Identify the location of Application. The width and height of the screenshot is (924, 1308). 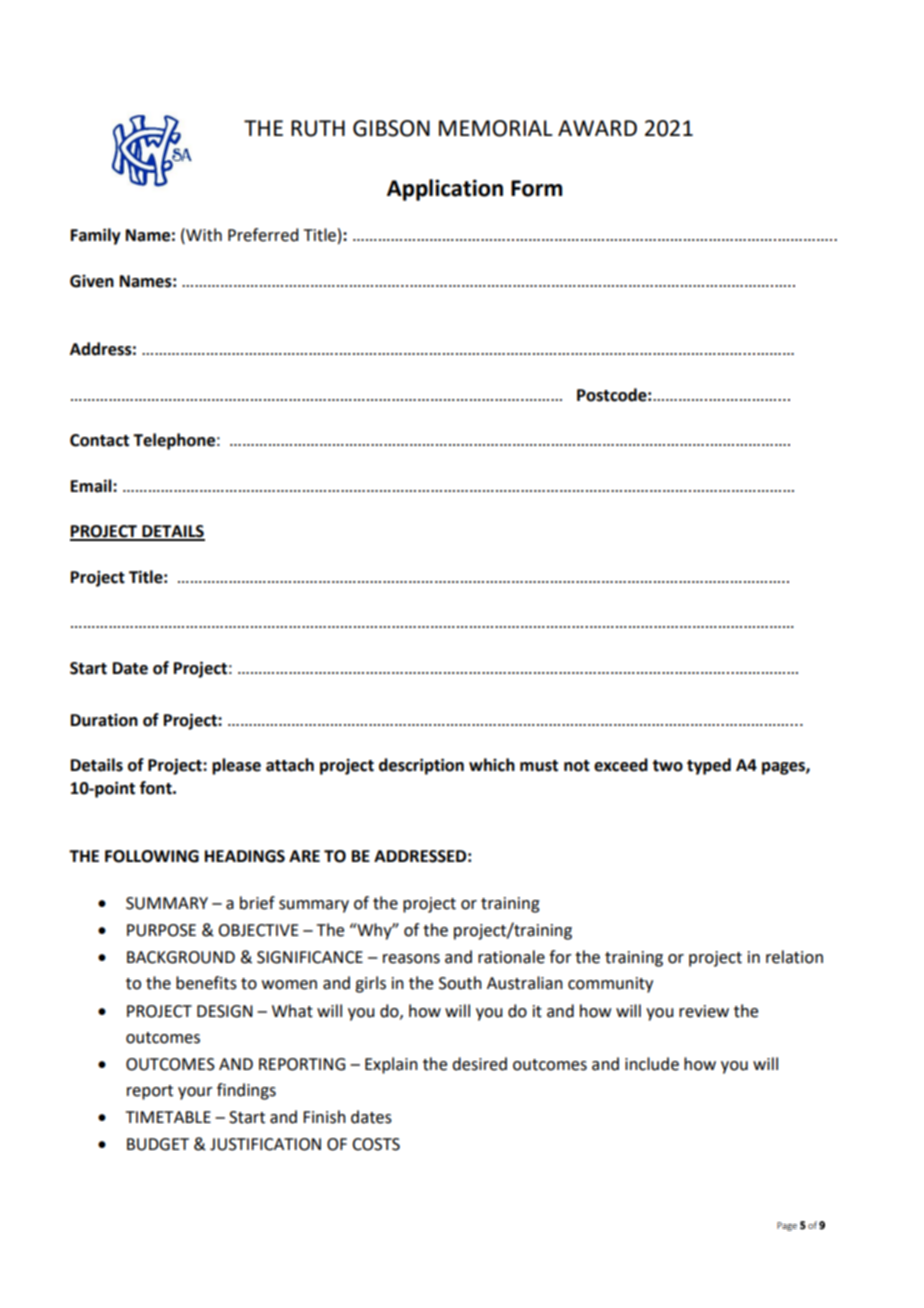
(445, 190).
